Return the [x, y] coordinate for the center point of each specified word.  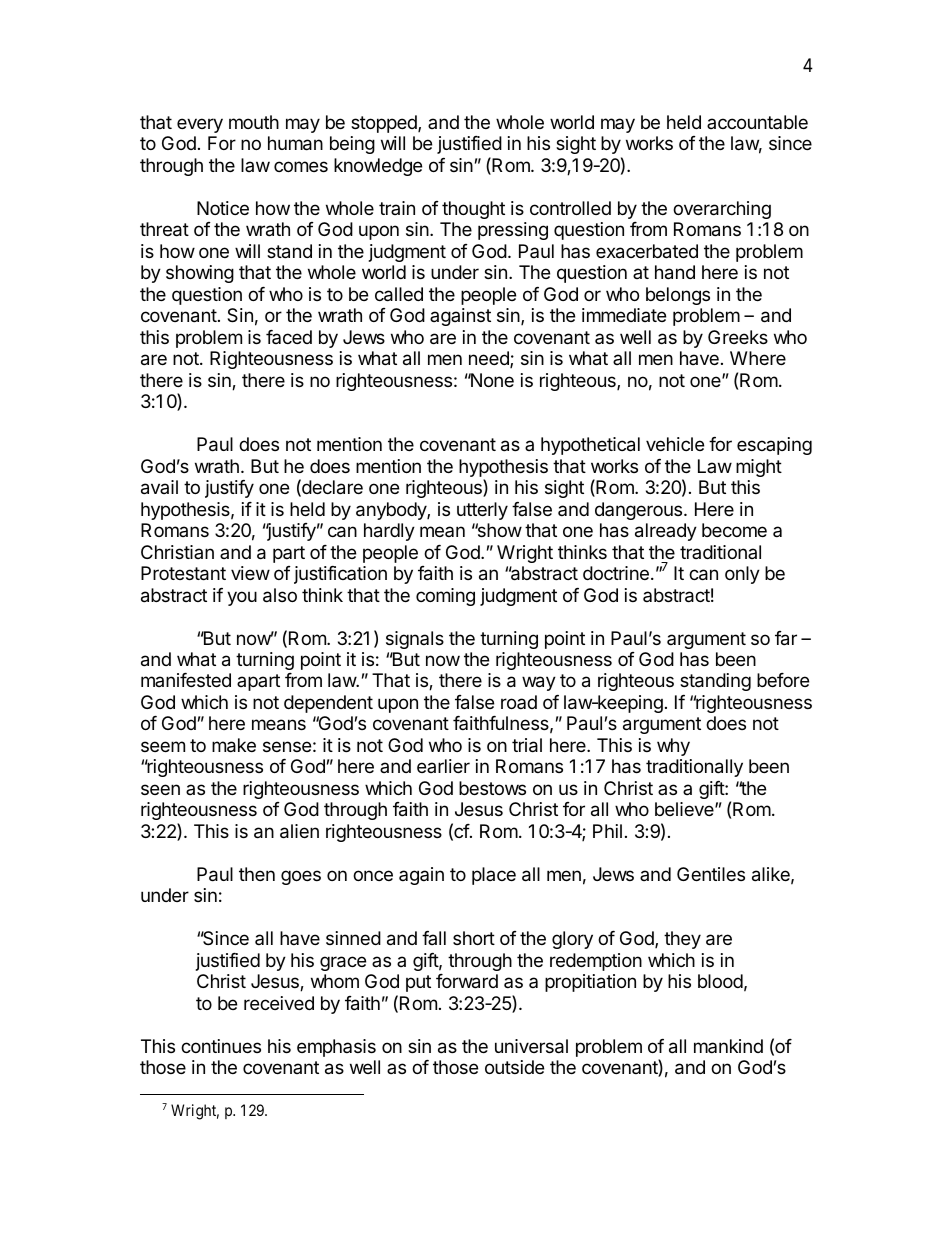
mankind [728, 1046]
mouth [254, 122]
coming [445, 597]
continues [221, 1046]
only [742, 575]
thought [473, 210]
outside [514, 1067]
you [242, 598]
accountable [757, 122]
